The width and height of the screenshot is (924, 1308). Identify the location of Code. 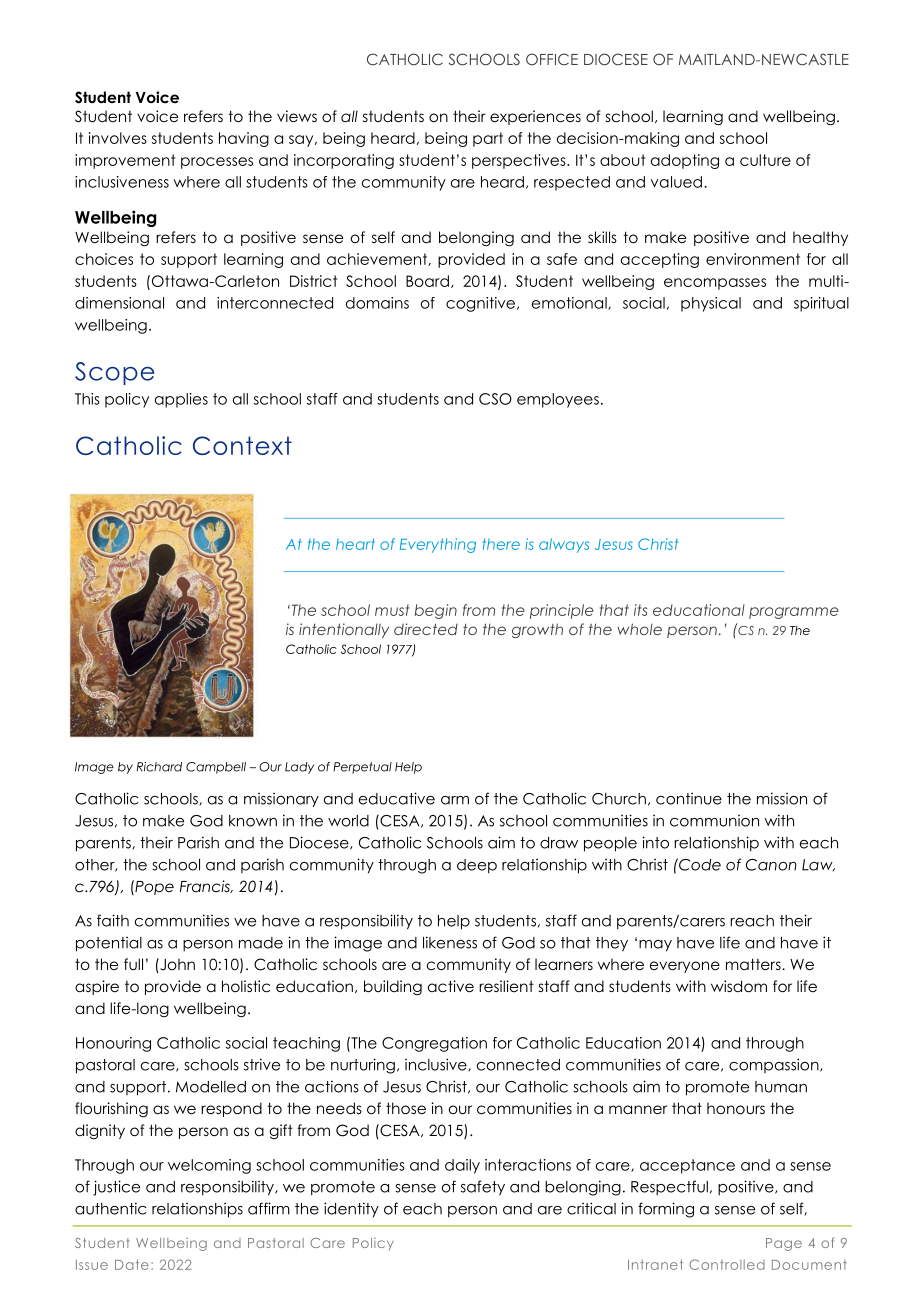
(699, 864).
